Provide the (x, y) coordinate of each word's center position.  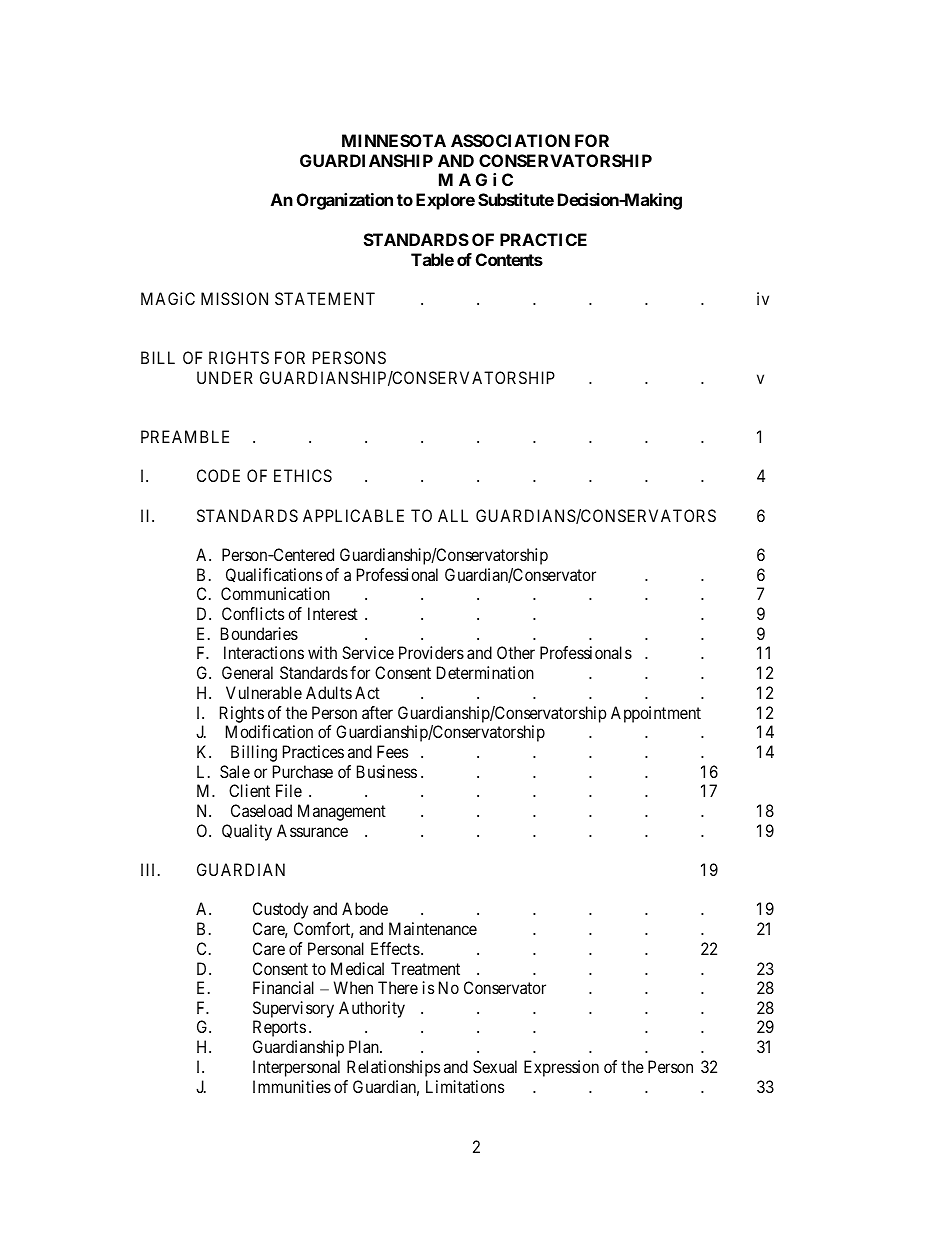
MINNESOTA (394, 140)
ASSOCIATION (510, 140)
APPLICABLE (353, 515)
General (247, 672)
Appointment (656, 714)
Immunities (292, 1086)
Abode (365, 908)
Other (516, 652)
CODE (218, 475)
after (377, 712)
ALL (453, 515)
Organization (345, 201)
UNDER (225, 377)
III (150, 869)
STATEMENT (325, 298)
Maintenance (433, 928)
